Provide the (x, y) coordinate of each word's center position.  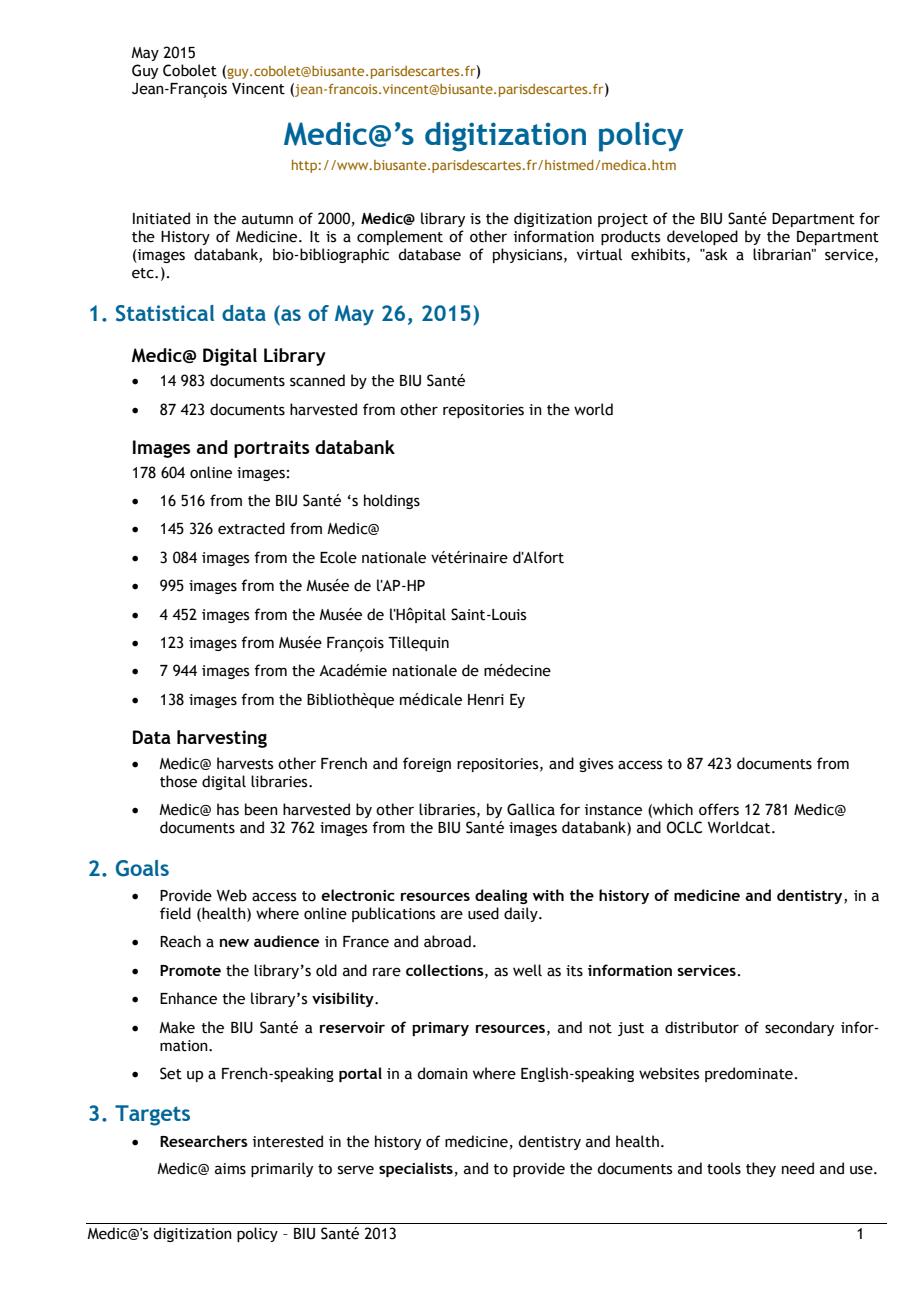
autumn (267, 219)
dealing (501, 896)
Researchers (204, 1141)
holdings (392, 501)
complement (400, 237)
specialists (416, 1169)
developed (702, 237)
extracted (251, 528)
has (228, 809)
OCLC (684, 827)
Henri (486, 700)
